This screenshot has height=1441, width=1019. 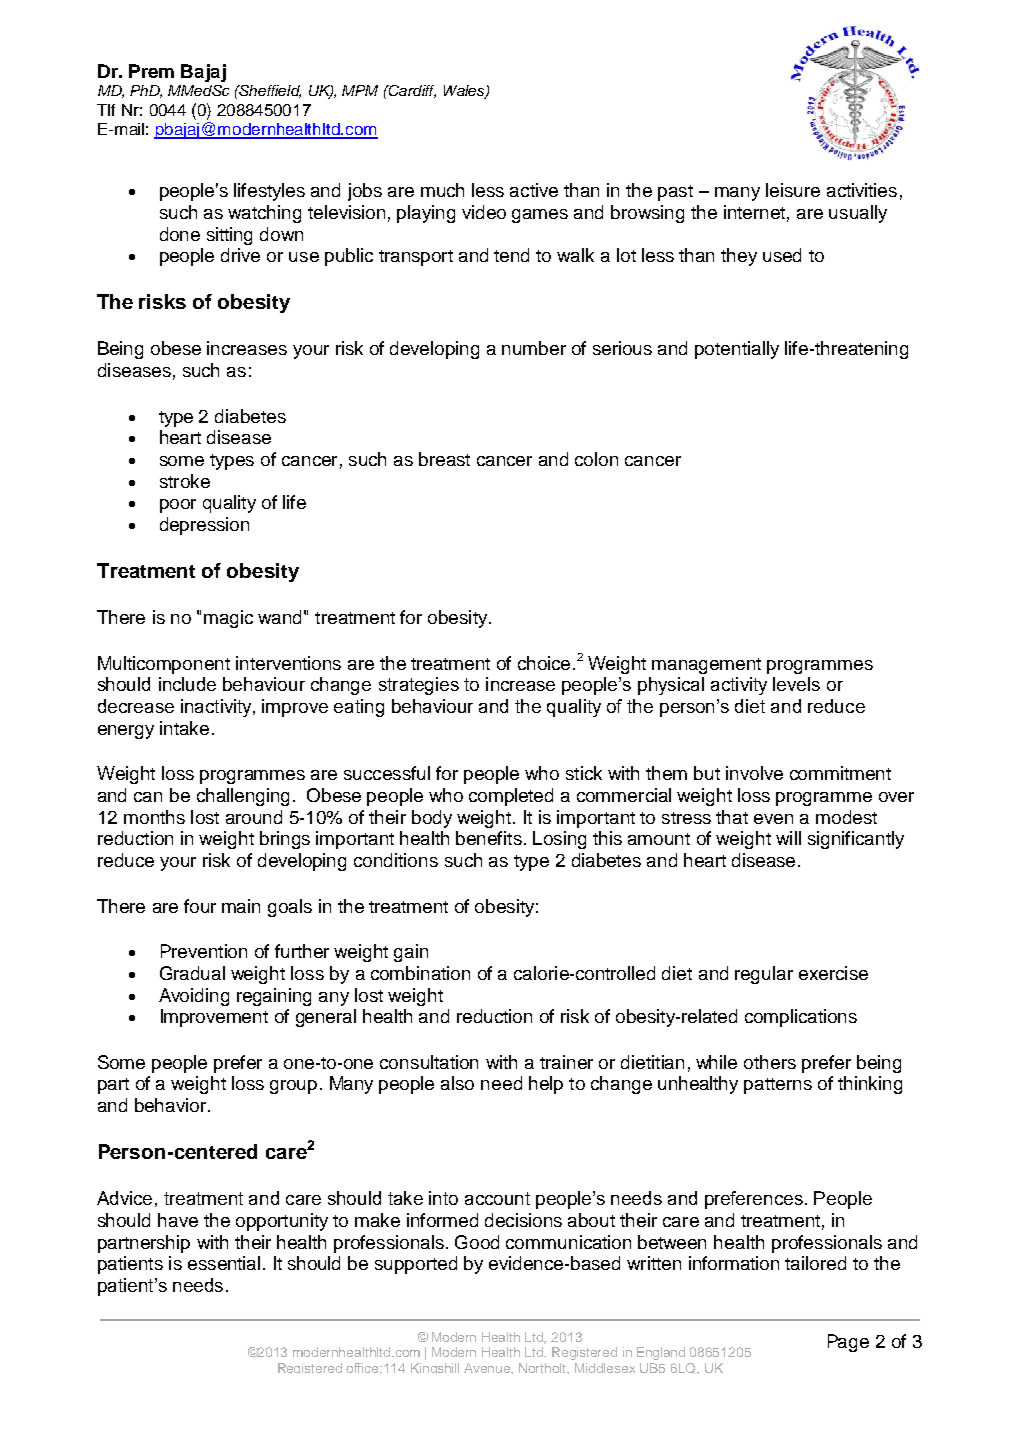 What do you see at coordinates (269, 91) in the screenshot?
I see `Sheffield` at bounding box center [269, 91].
